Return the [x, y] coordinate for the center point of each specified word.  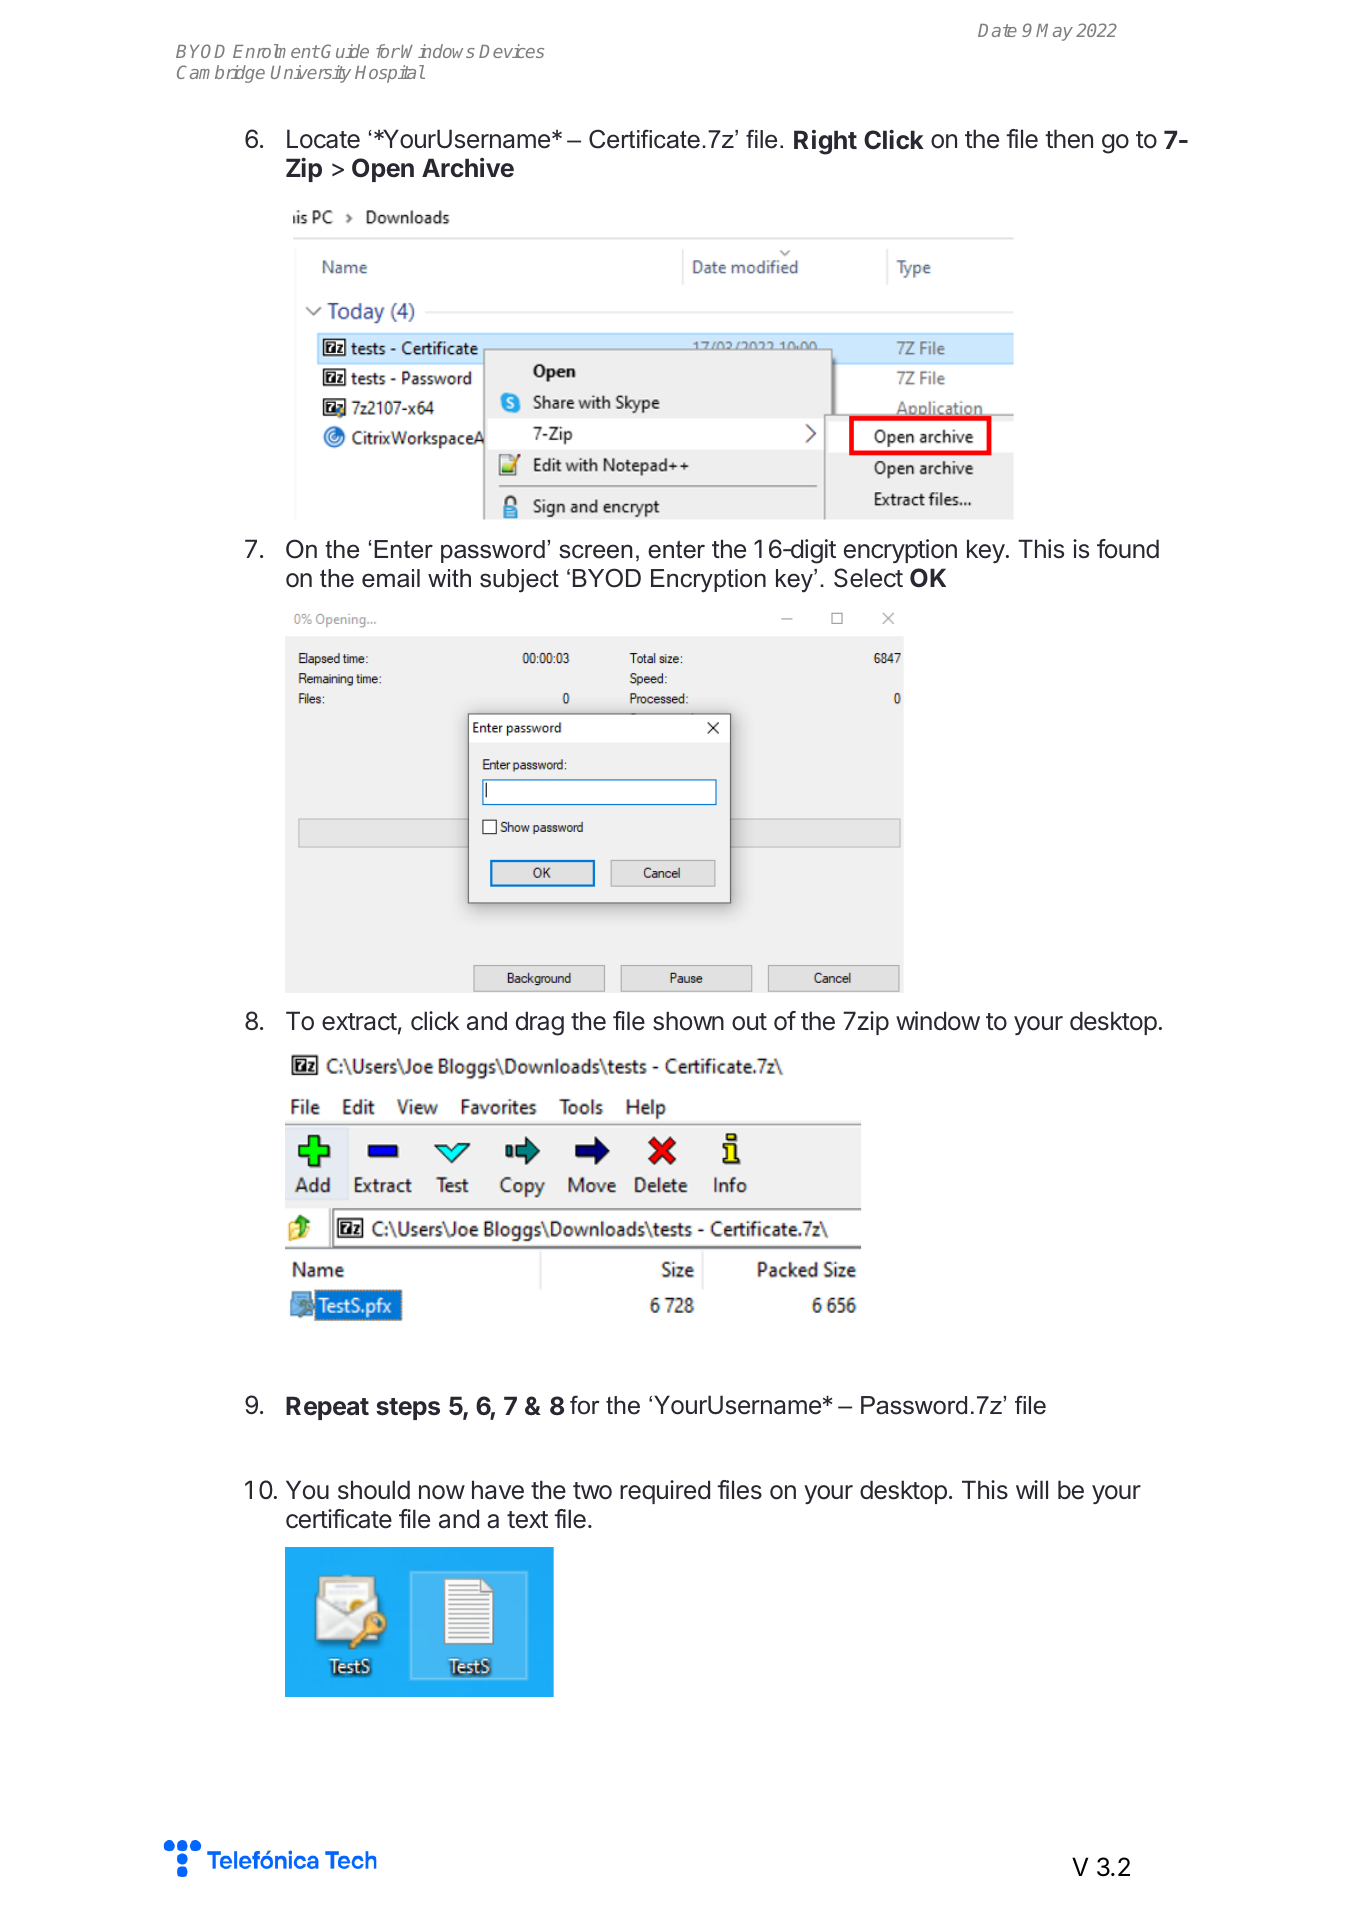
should [374, 1490]
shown [688, 1021]
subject [519, 581]
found [1128, 549]
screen [596, 551]
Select [868, 578]
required [665, 1492]
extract [359, 1022]
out [749, 1022]
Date [997, 30]
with [449, 578]
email [391, 578]
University [311, 74]
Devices [511, 51]
